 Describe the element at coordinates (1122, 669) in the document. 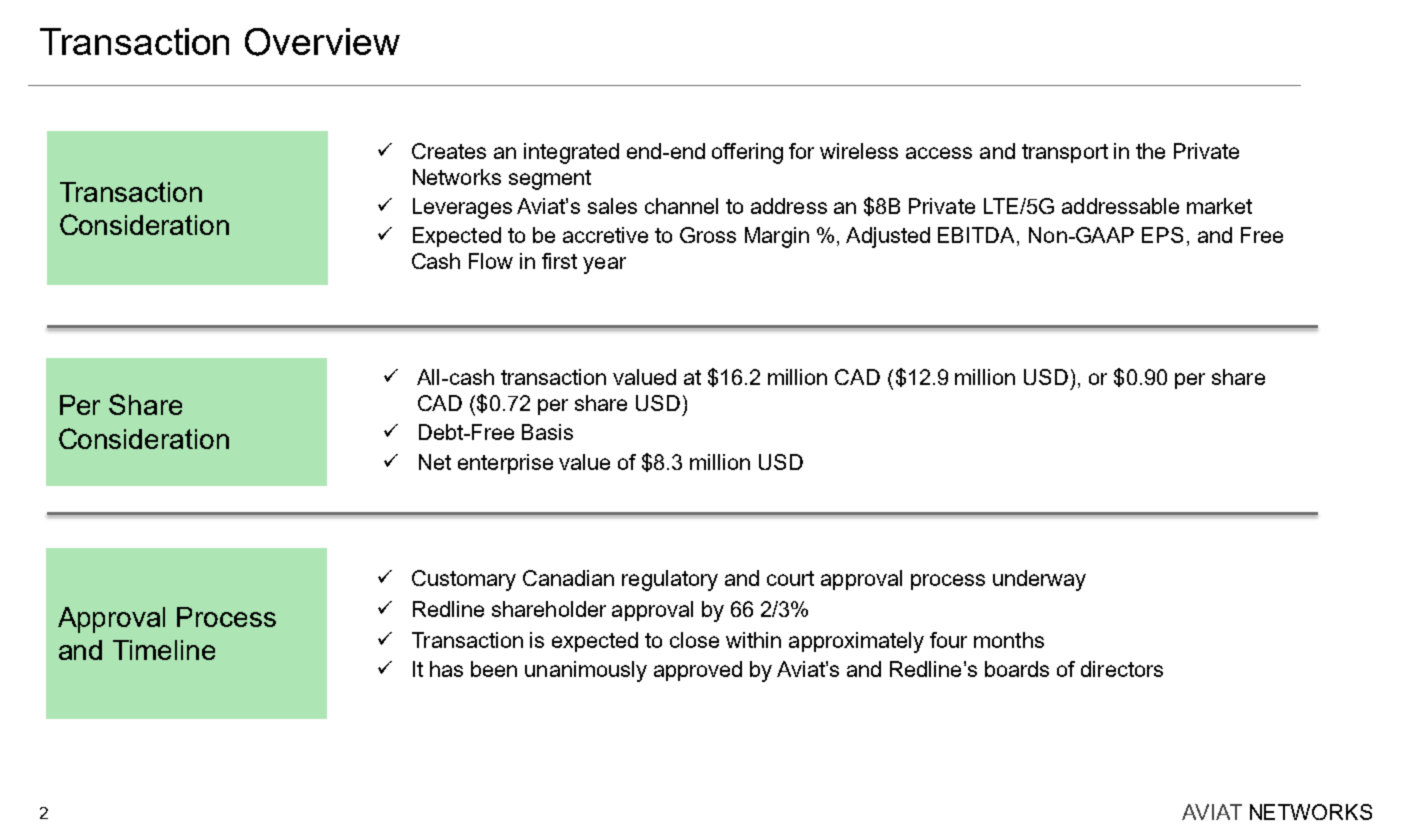

I see `directors` at that location.
